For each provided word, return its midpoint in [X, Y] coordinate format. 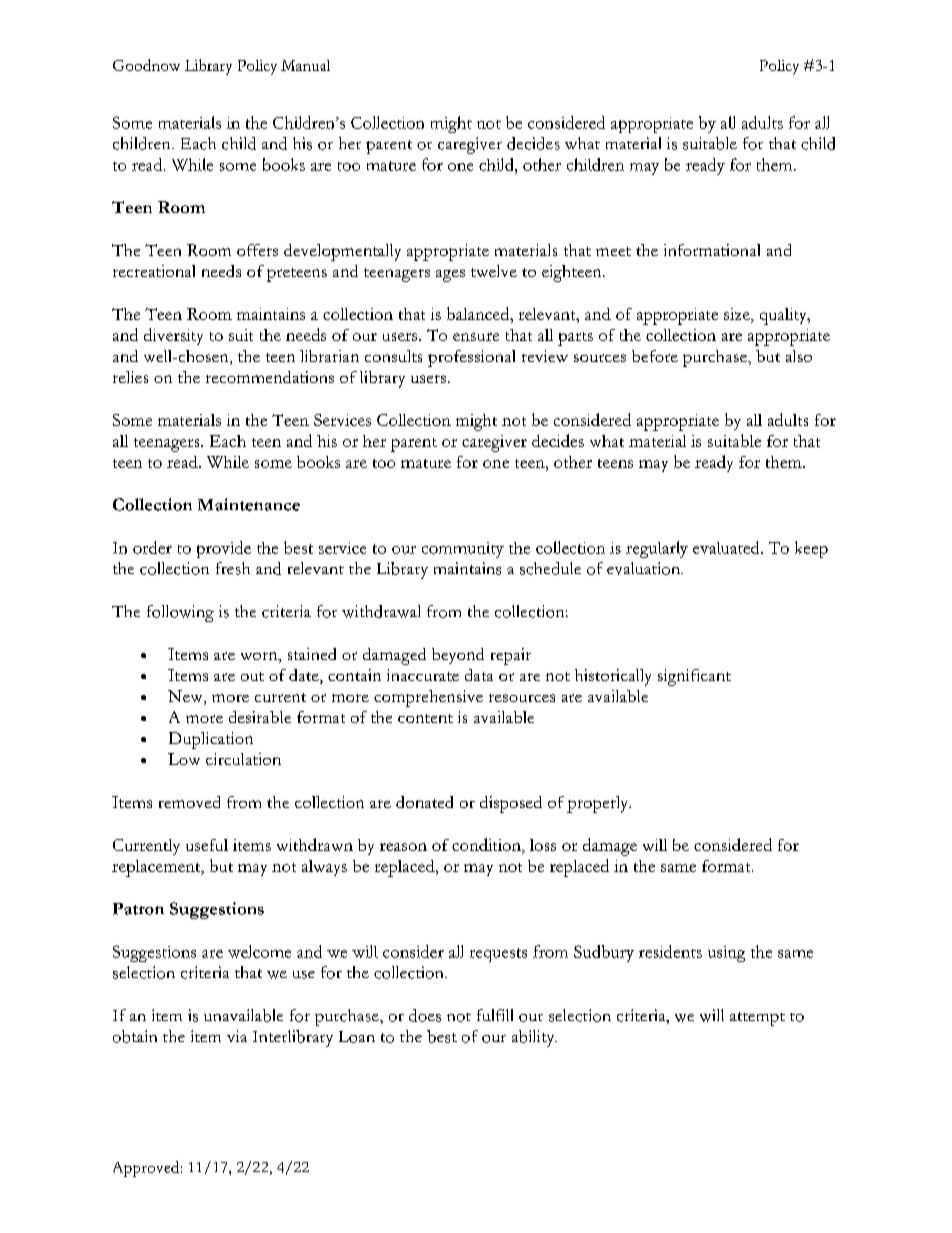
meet [613, 251]
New [186, 697]
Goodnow [146, 65]
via [237, 1036]
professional [471, 358]
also [799, 356]
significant [694, 677]
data [479, 675]
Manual [305, 65]
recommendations [270, 377]
